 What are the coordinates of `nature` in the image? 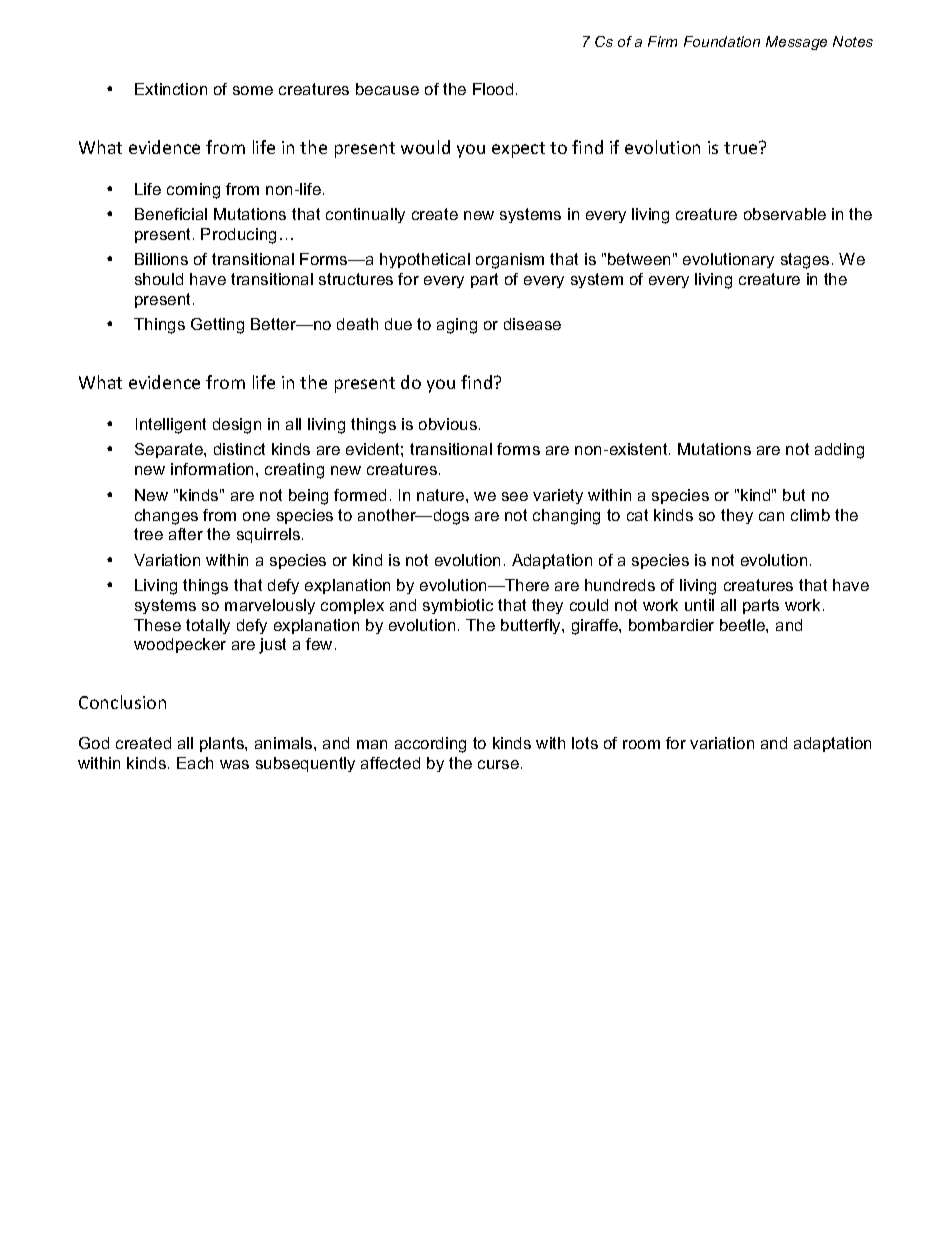 It's located at (442, 495).
